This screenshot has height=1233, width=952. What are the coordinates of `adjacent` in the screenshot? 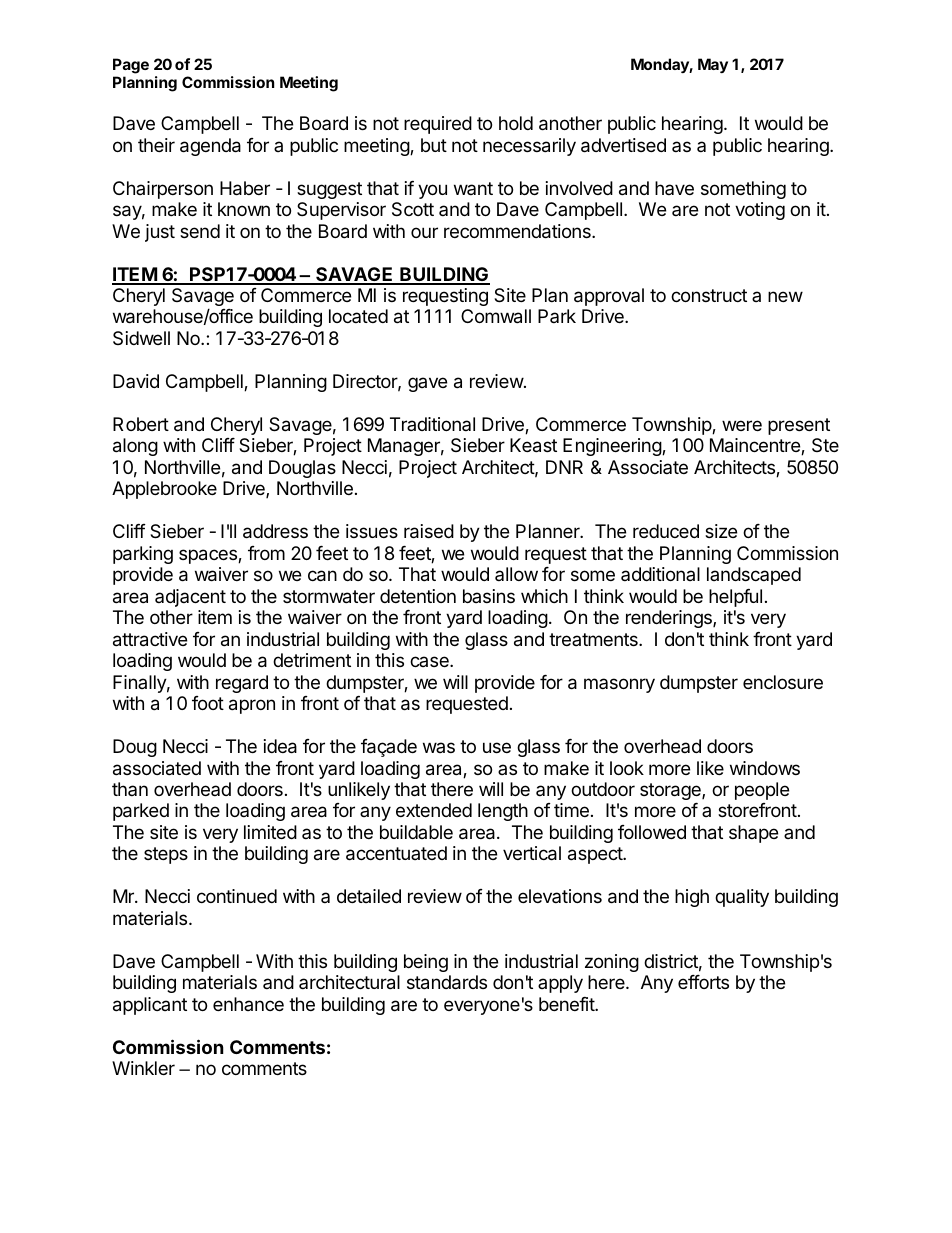 It's located at (190, 598).
